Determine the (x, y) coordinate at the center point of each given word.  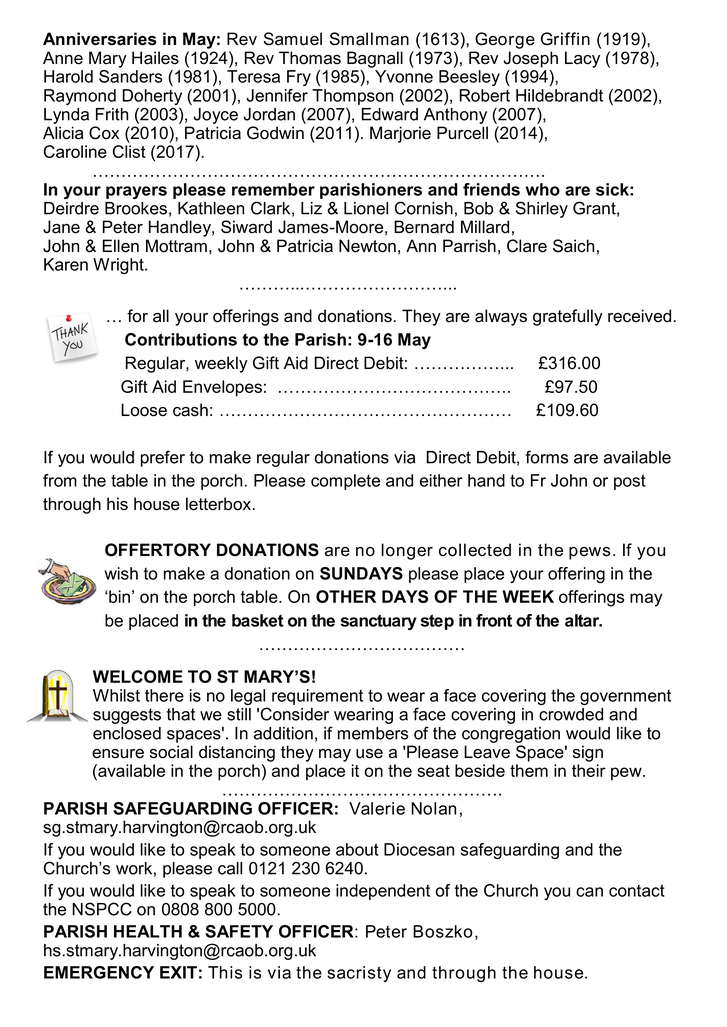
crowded (571, 714)
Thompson (352, 97)
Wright (119, 266)
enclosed (127, 733)
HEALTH (148, 931)
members (373, 733)
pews (589, 553)
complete (345, 482)
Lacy (582, 59)
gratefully (568, 317)
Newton (367, 246)
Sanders (130, 75)
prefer (163, 458)
